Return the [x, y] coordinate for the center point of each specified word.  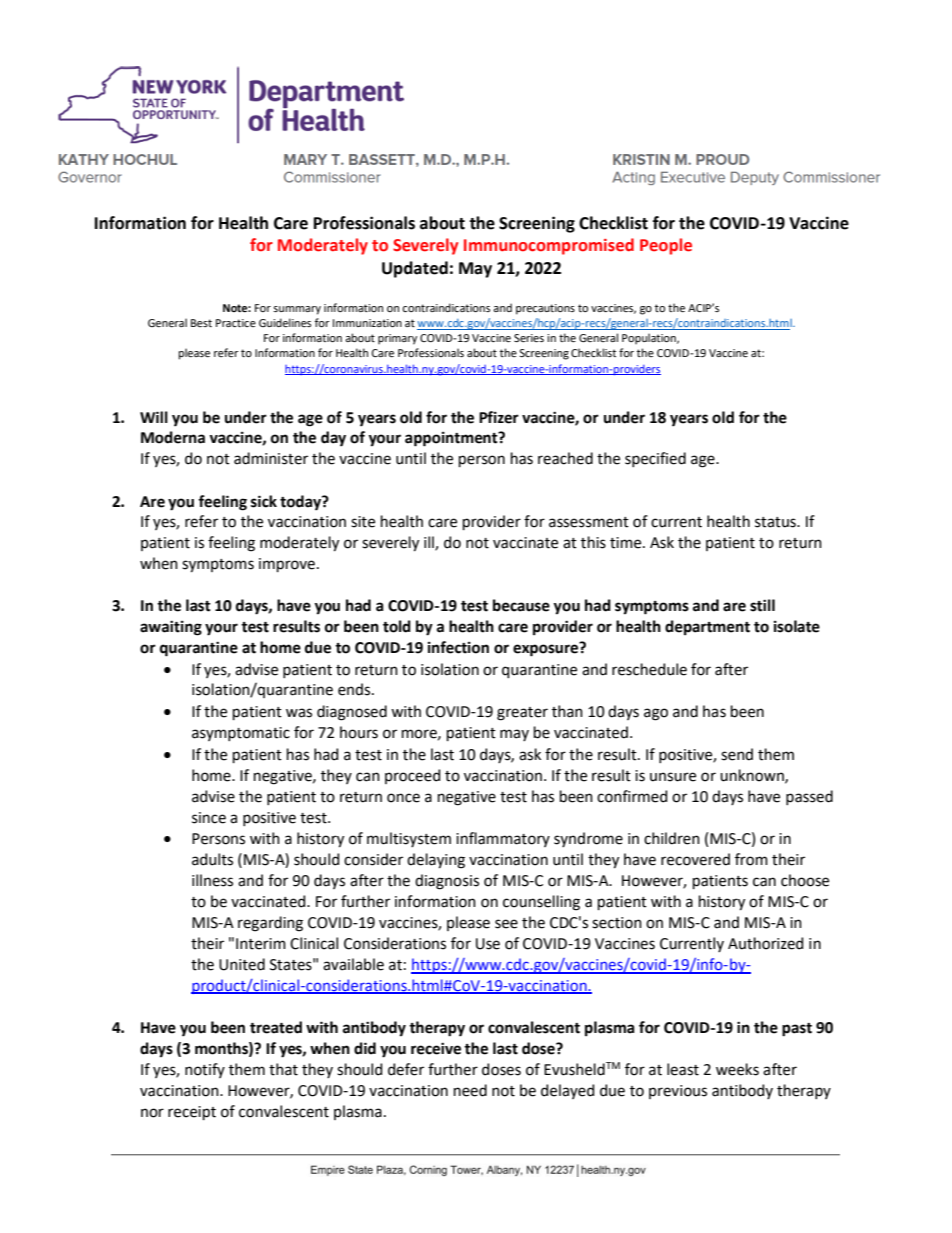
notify [205, 1070]
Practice [236, 323]
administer [271, 458]
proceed [412, 776]
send [737, 754]
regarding [270, 924]
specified [655, 459]
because [521, 605]
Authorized [765, 943]
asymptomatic [241, 734]
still [762, 605]
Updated [415, 269]
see [506, 924]
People [666, 246]
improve [287, 565]
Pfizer [499, 417]
